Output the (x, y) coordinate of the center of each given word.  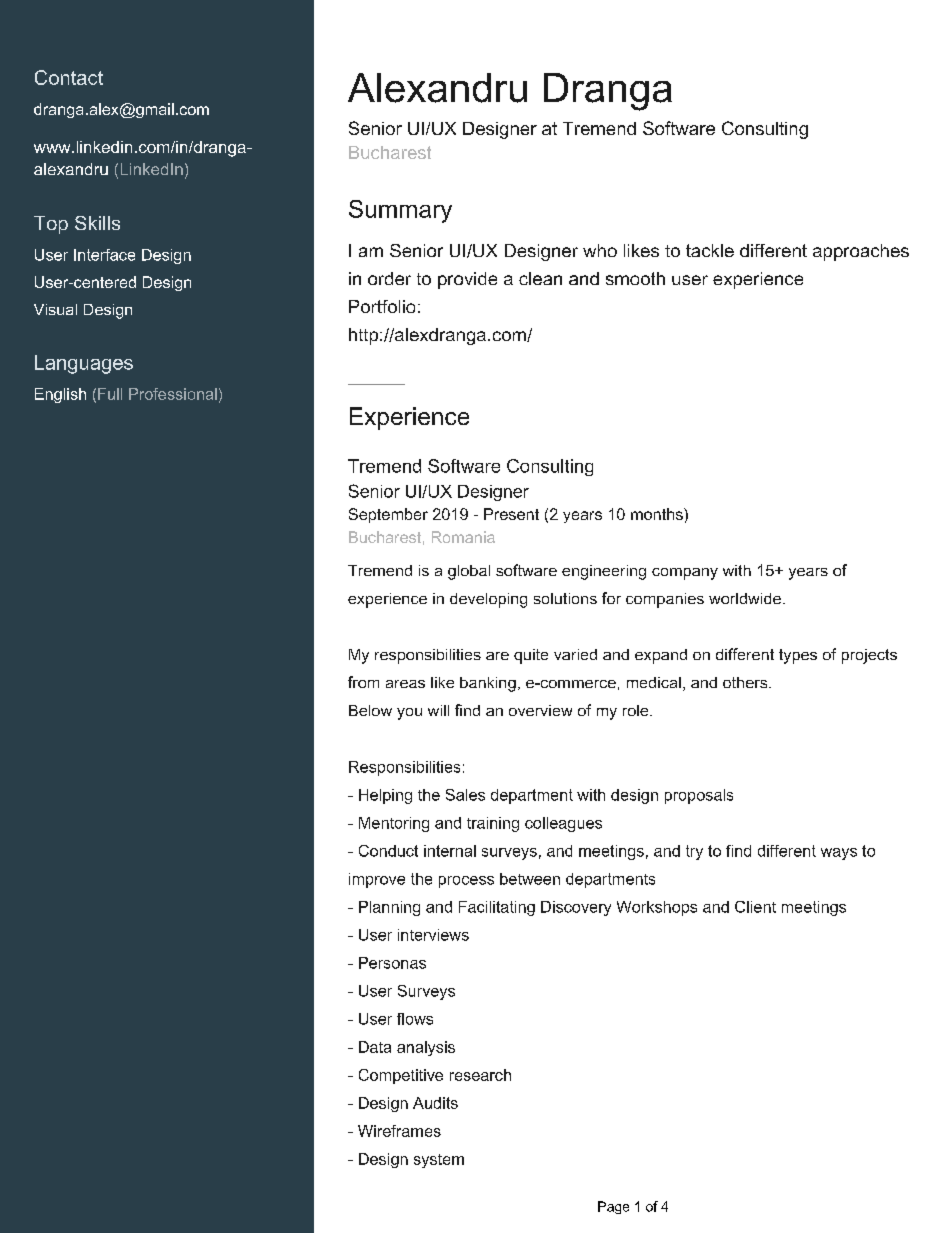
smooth (635, 278)
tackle (710, 250)
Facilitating (497, 908)
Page (613, 1207)
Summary (400, 211)
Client (755, 907)
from (363, 682)
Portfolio (382, 306)
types (798, 656)
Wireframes (399, 1131)
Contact (69, 77)
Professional (173, 394)
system (439, 1161)
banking (488, 684)
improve (377, 880)
